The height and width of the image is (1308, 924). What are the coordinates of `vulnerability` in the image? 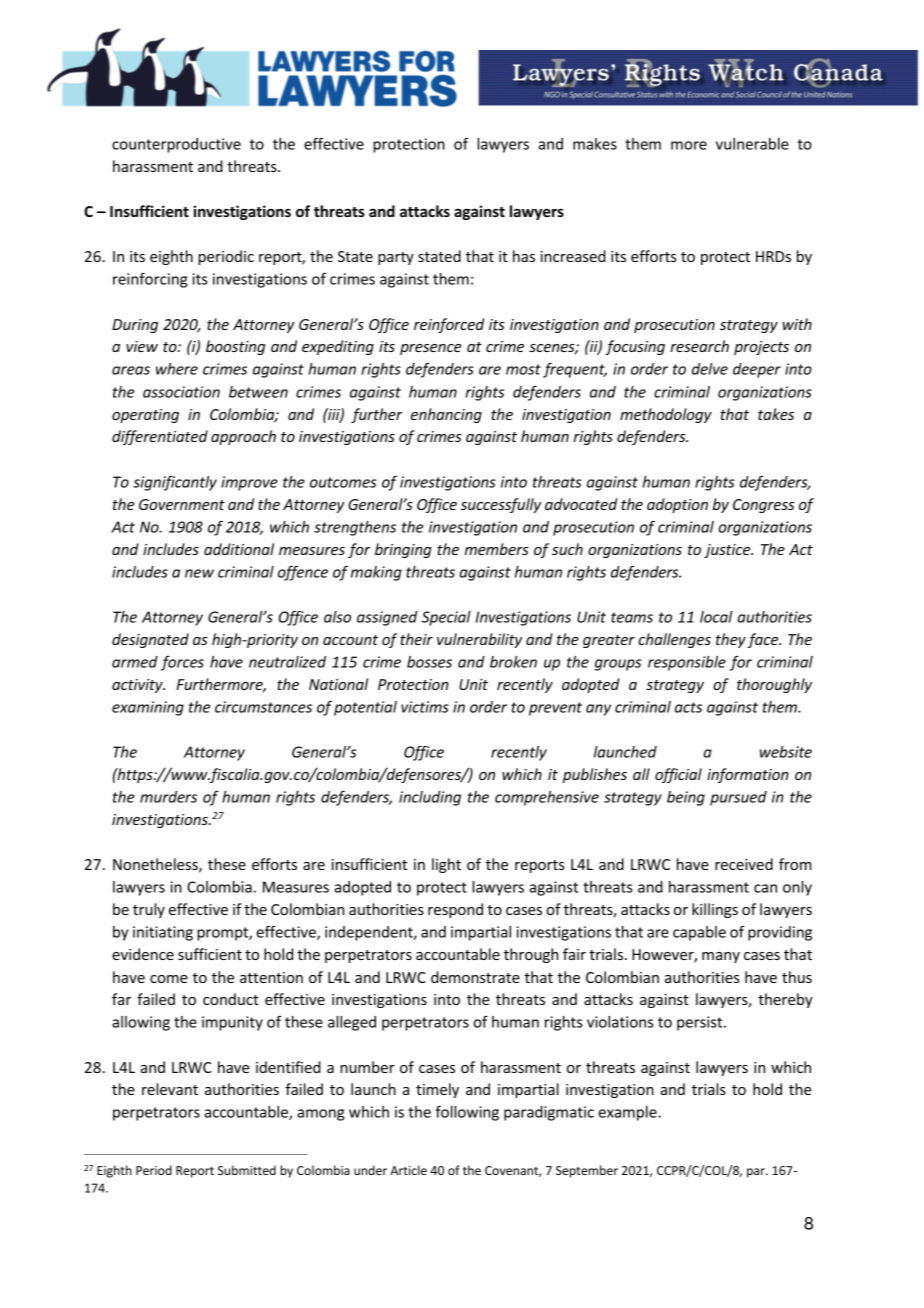 It's located at (479, 640).
